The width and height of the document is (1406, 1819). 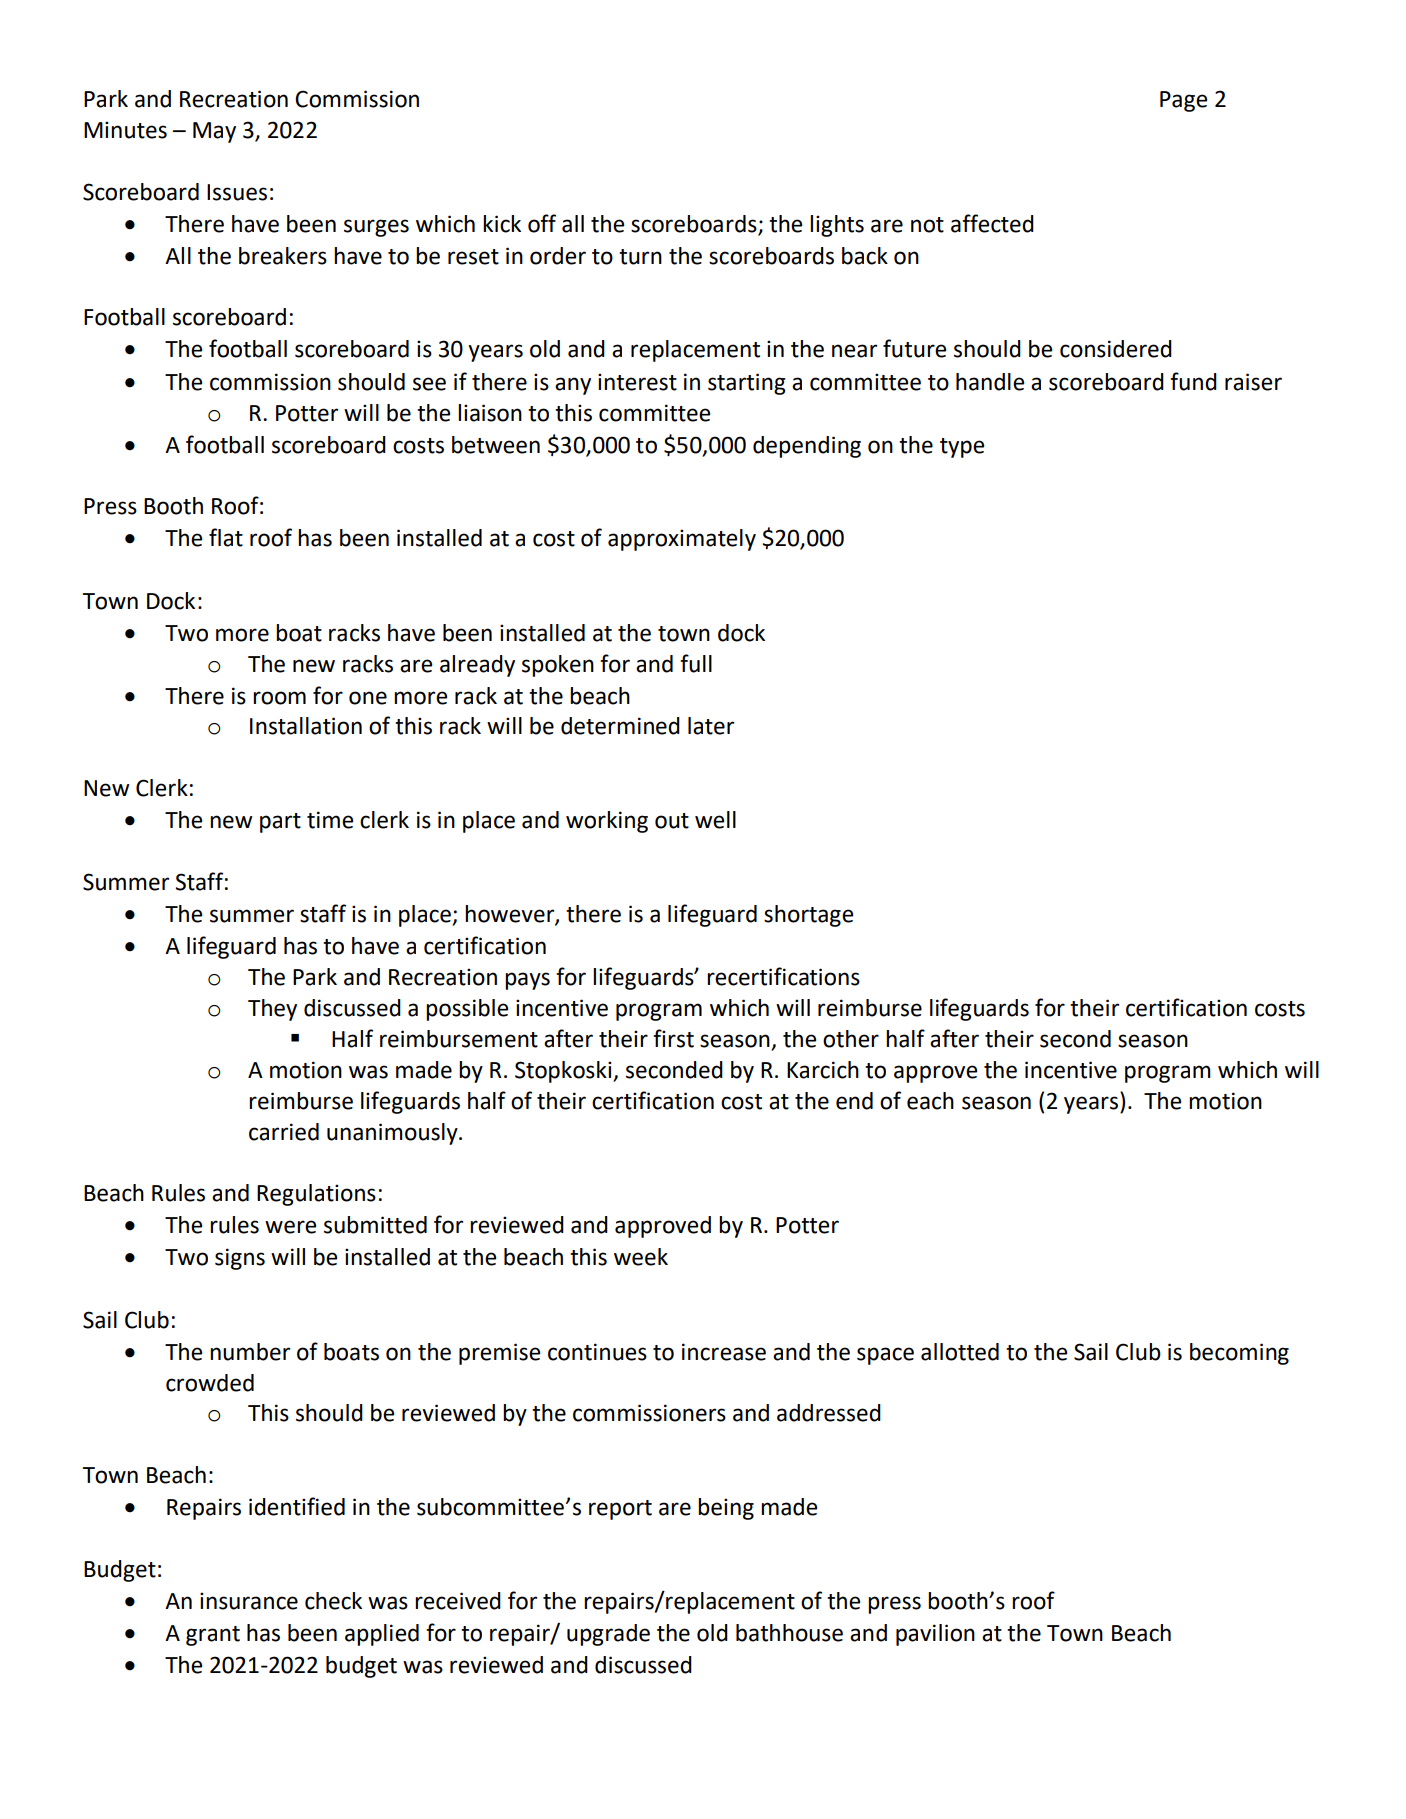 I want to click on full, so click(x=696, y=663).
